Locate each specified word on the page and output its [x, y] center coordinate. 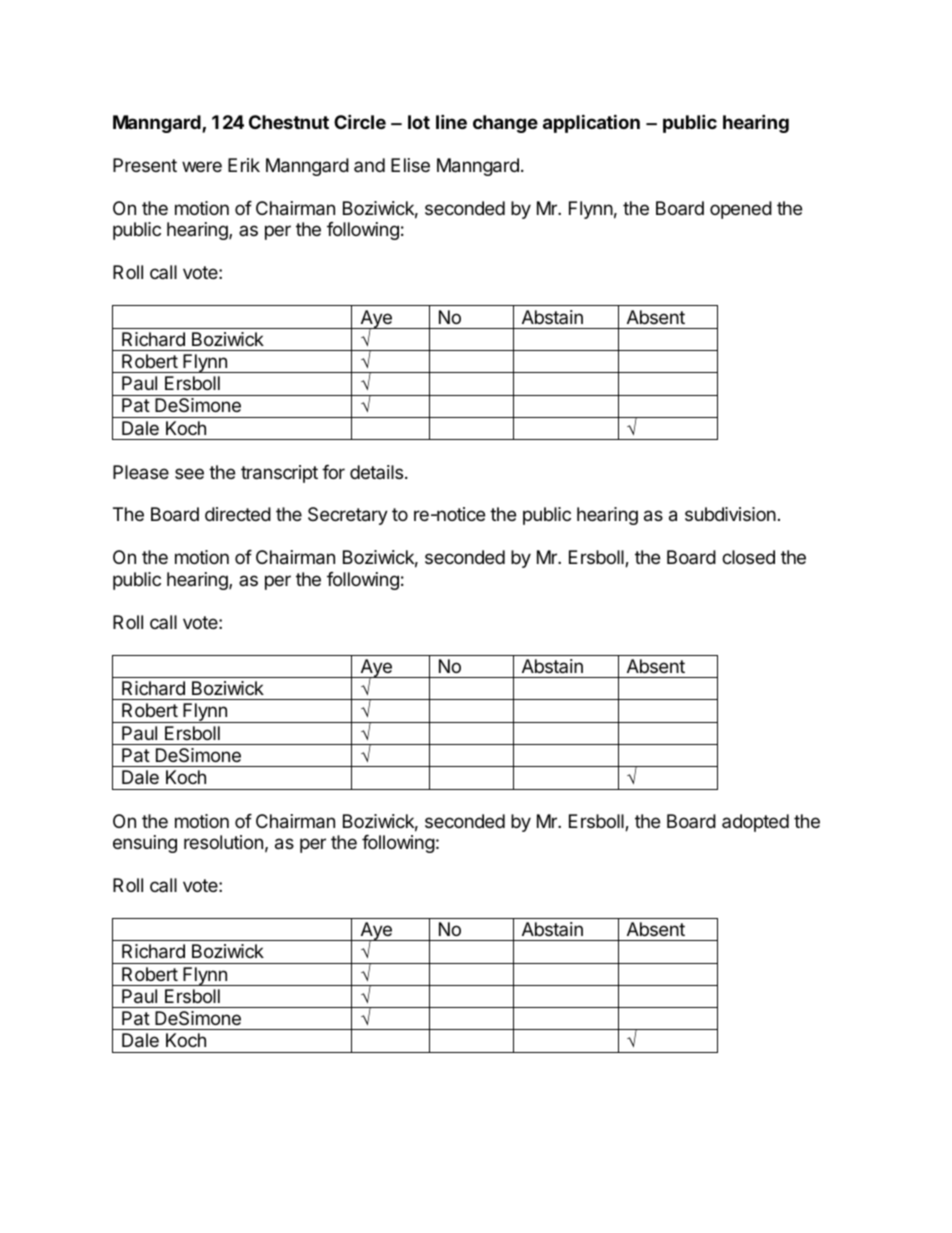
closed [748, 557]
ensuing [145, 844]
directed [238, 514]
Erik [244, 165]
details [376, 472]
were [202, 166]
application [591, 123]
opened [741, 210]
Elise [410, 165]
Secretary [348, 516]
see [189, 473]
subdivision [730, 514]
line [451, 121]
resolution [223, 842]
